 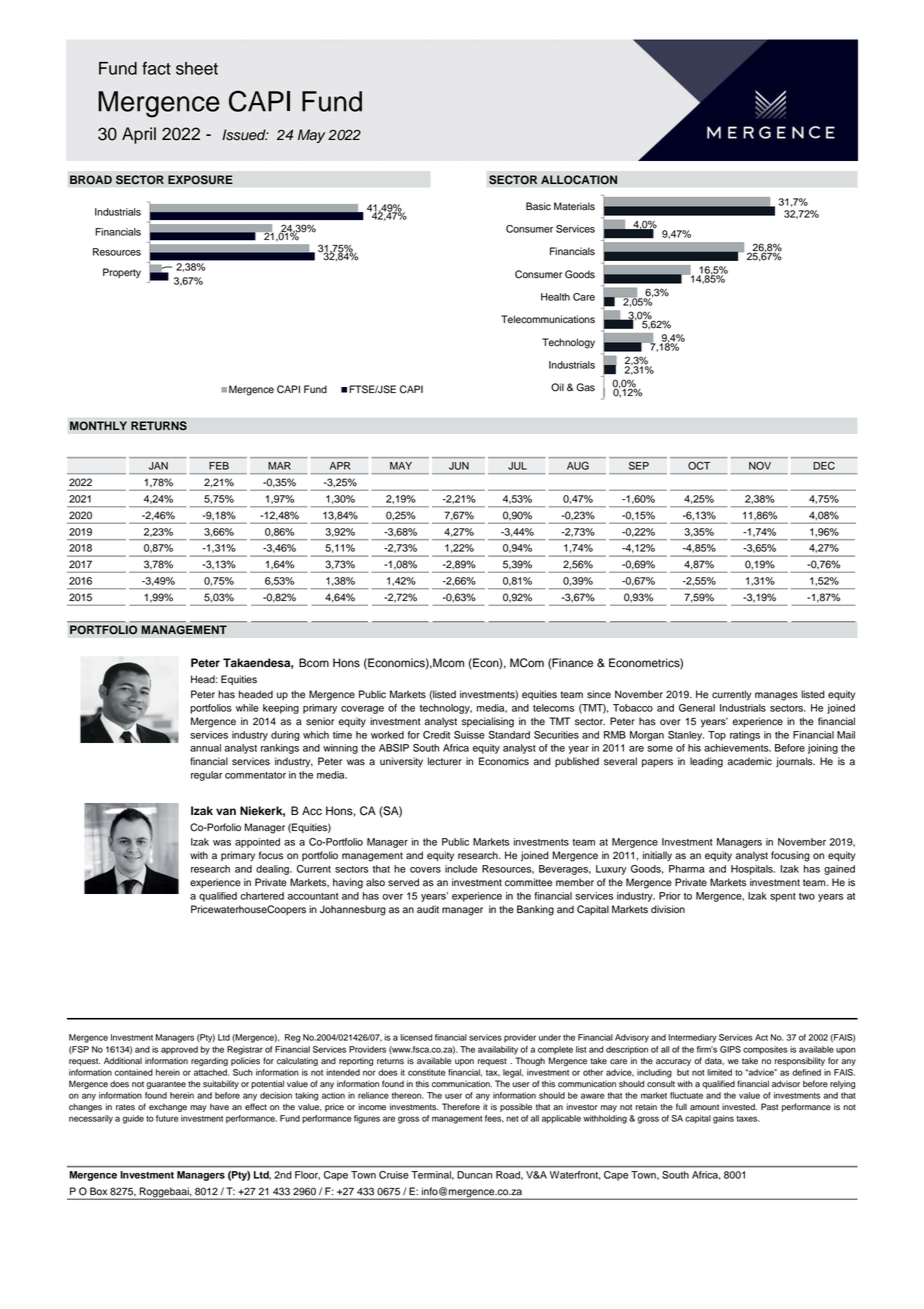 What do you see at coordinates (776, 696) in the screenshot?
I see `manages` at bounding box center [776, 696].
